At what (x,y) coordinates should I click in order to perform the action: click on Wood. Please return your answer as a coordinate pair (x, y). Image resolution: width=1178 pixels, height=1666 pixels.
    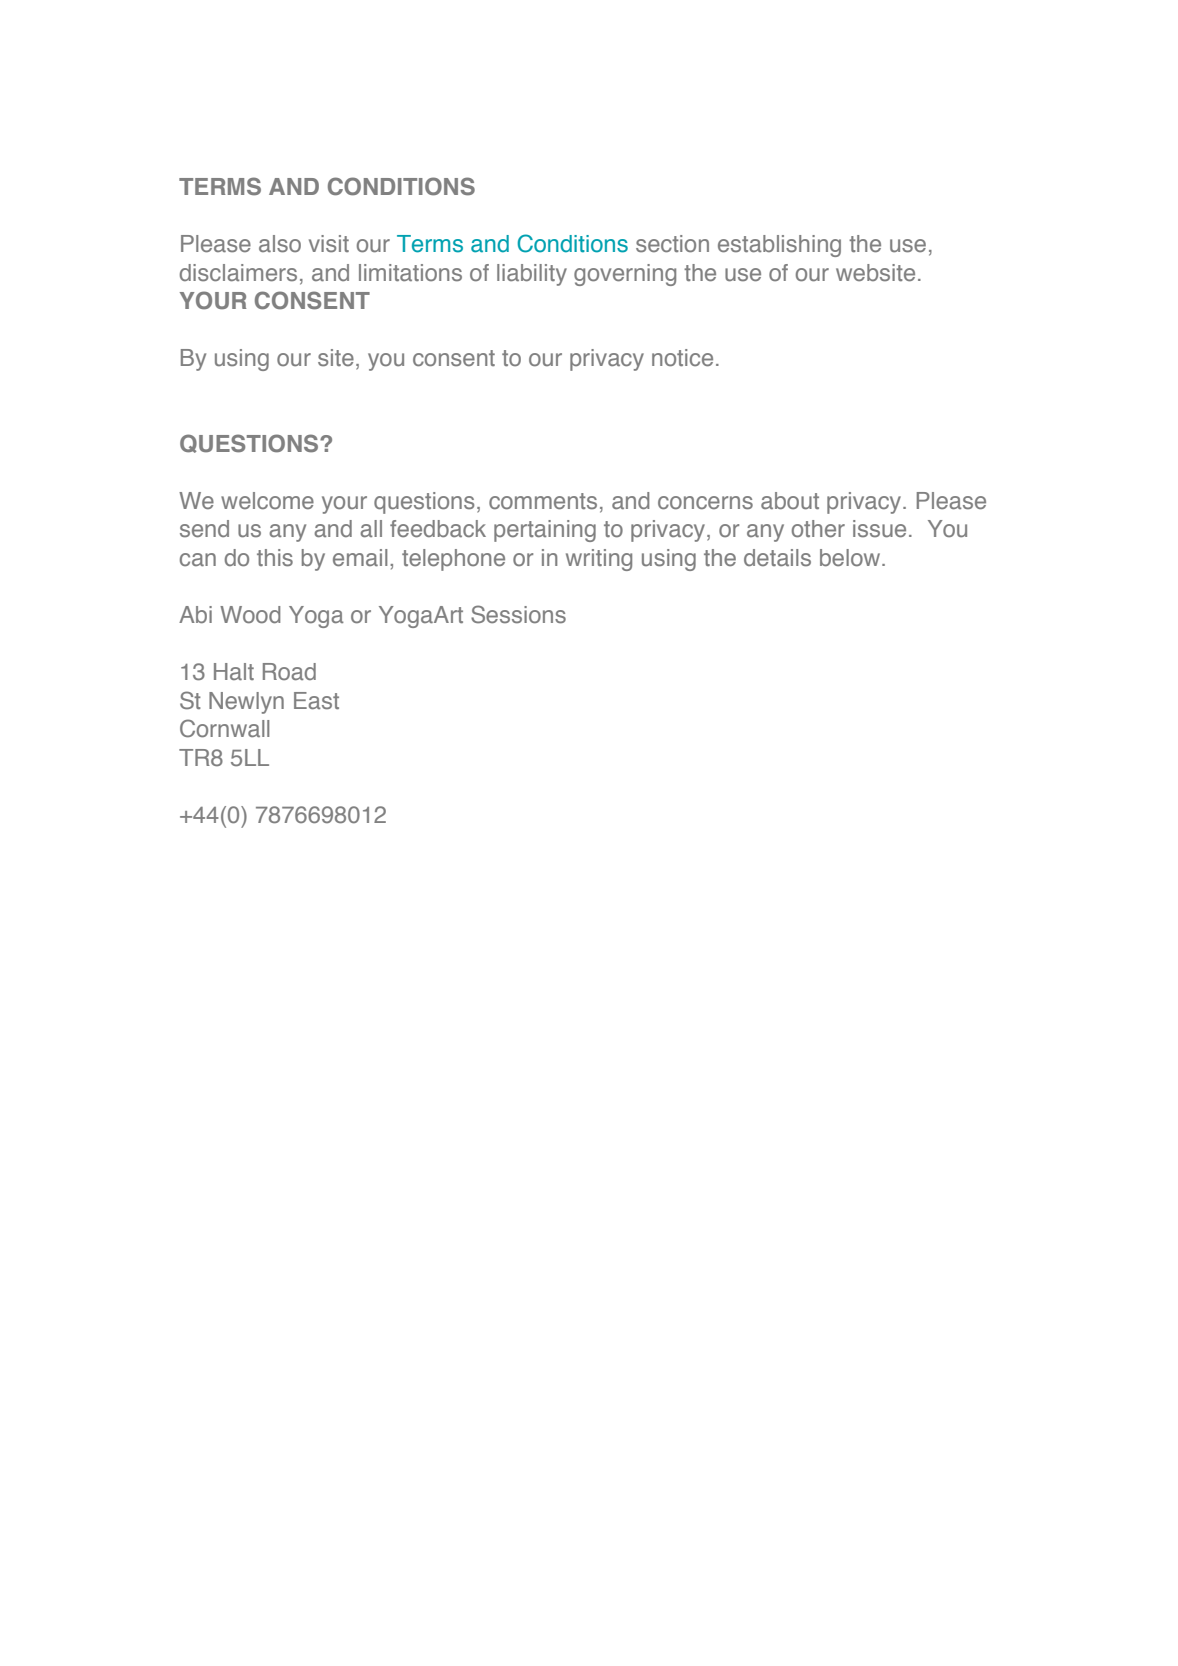
    Looking at the image, I should click on (250, 615).
